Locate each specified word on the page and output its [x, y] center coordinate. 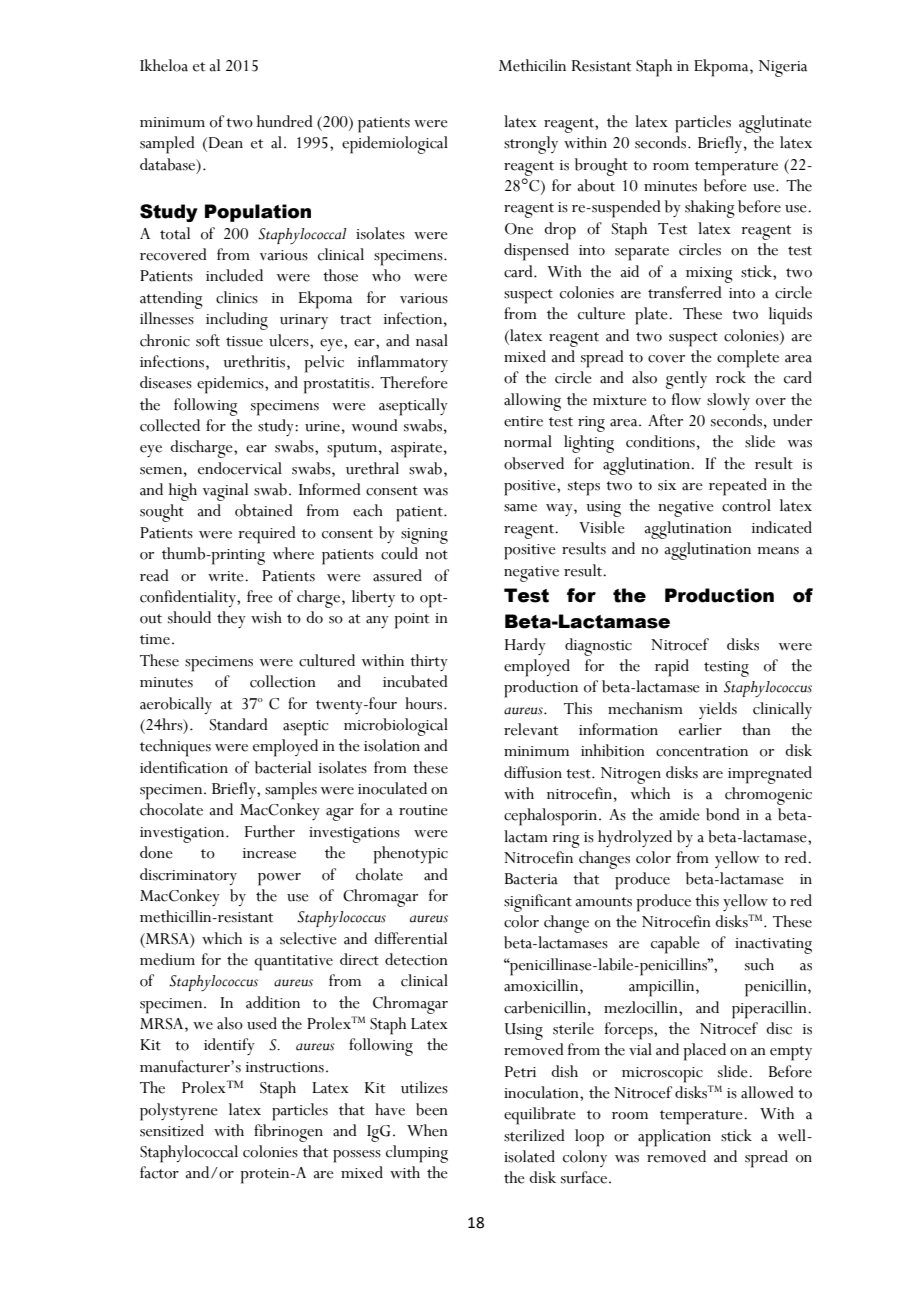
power [279, 879]
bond [723, 814]
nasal [432, 340]
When [427, 1130]
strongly [531, 145]
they [231, 619]
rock [731, 377]
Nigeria [783, 68]
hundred [285, 121]
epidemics [231, 385]
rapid [672, 668]
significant [538, 903]
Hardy [525, 646]
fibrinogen [288, 1133]
